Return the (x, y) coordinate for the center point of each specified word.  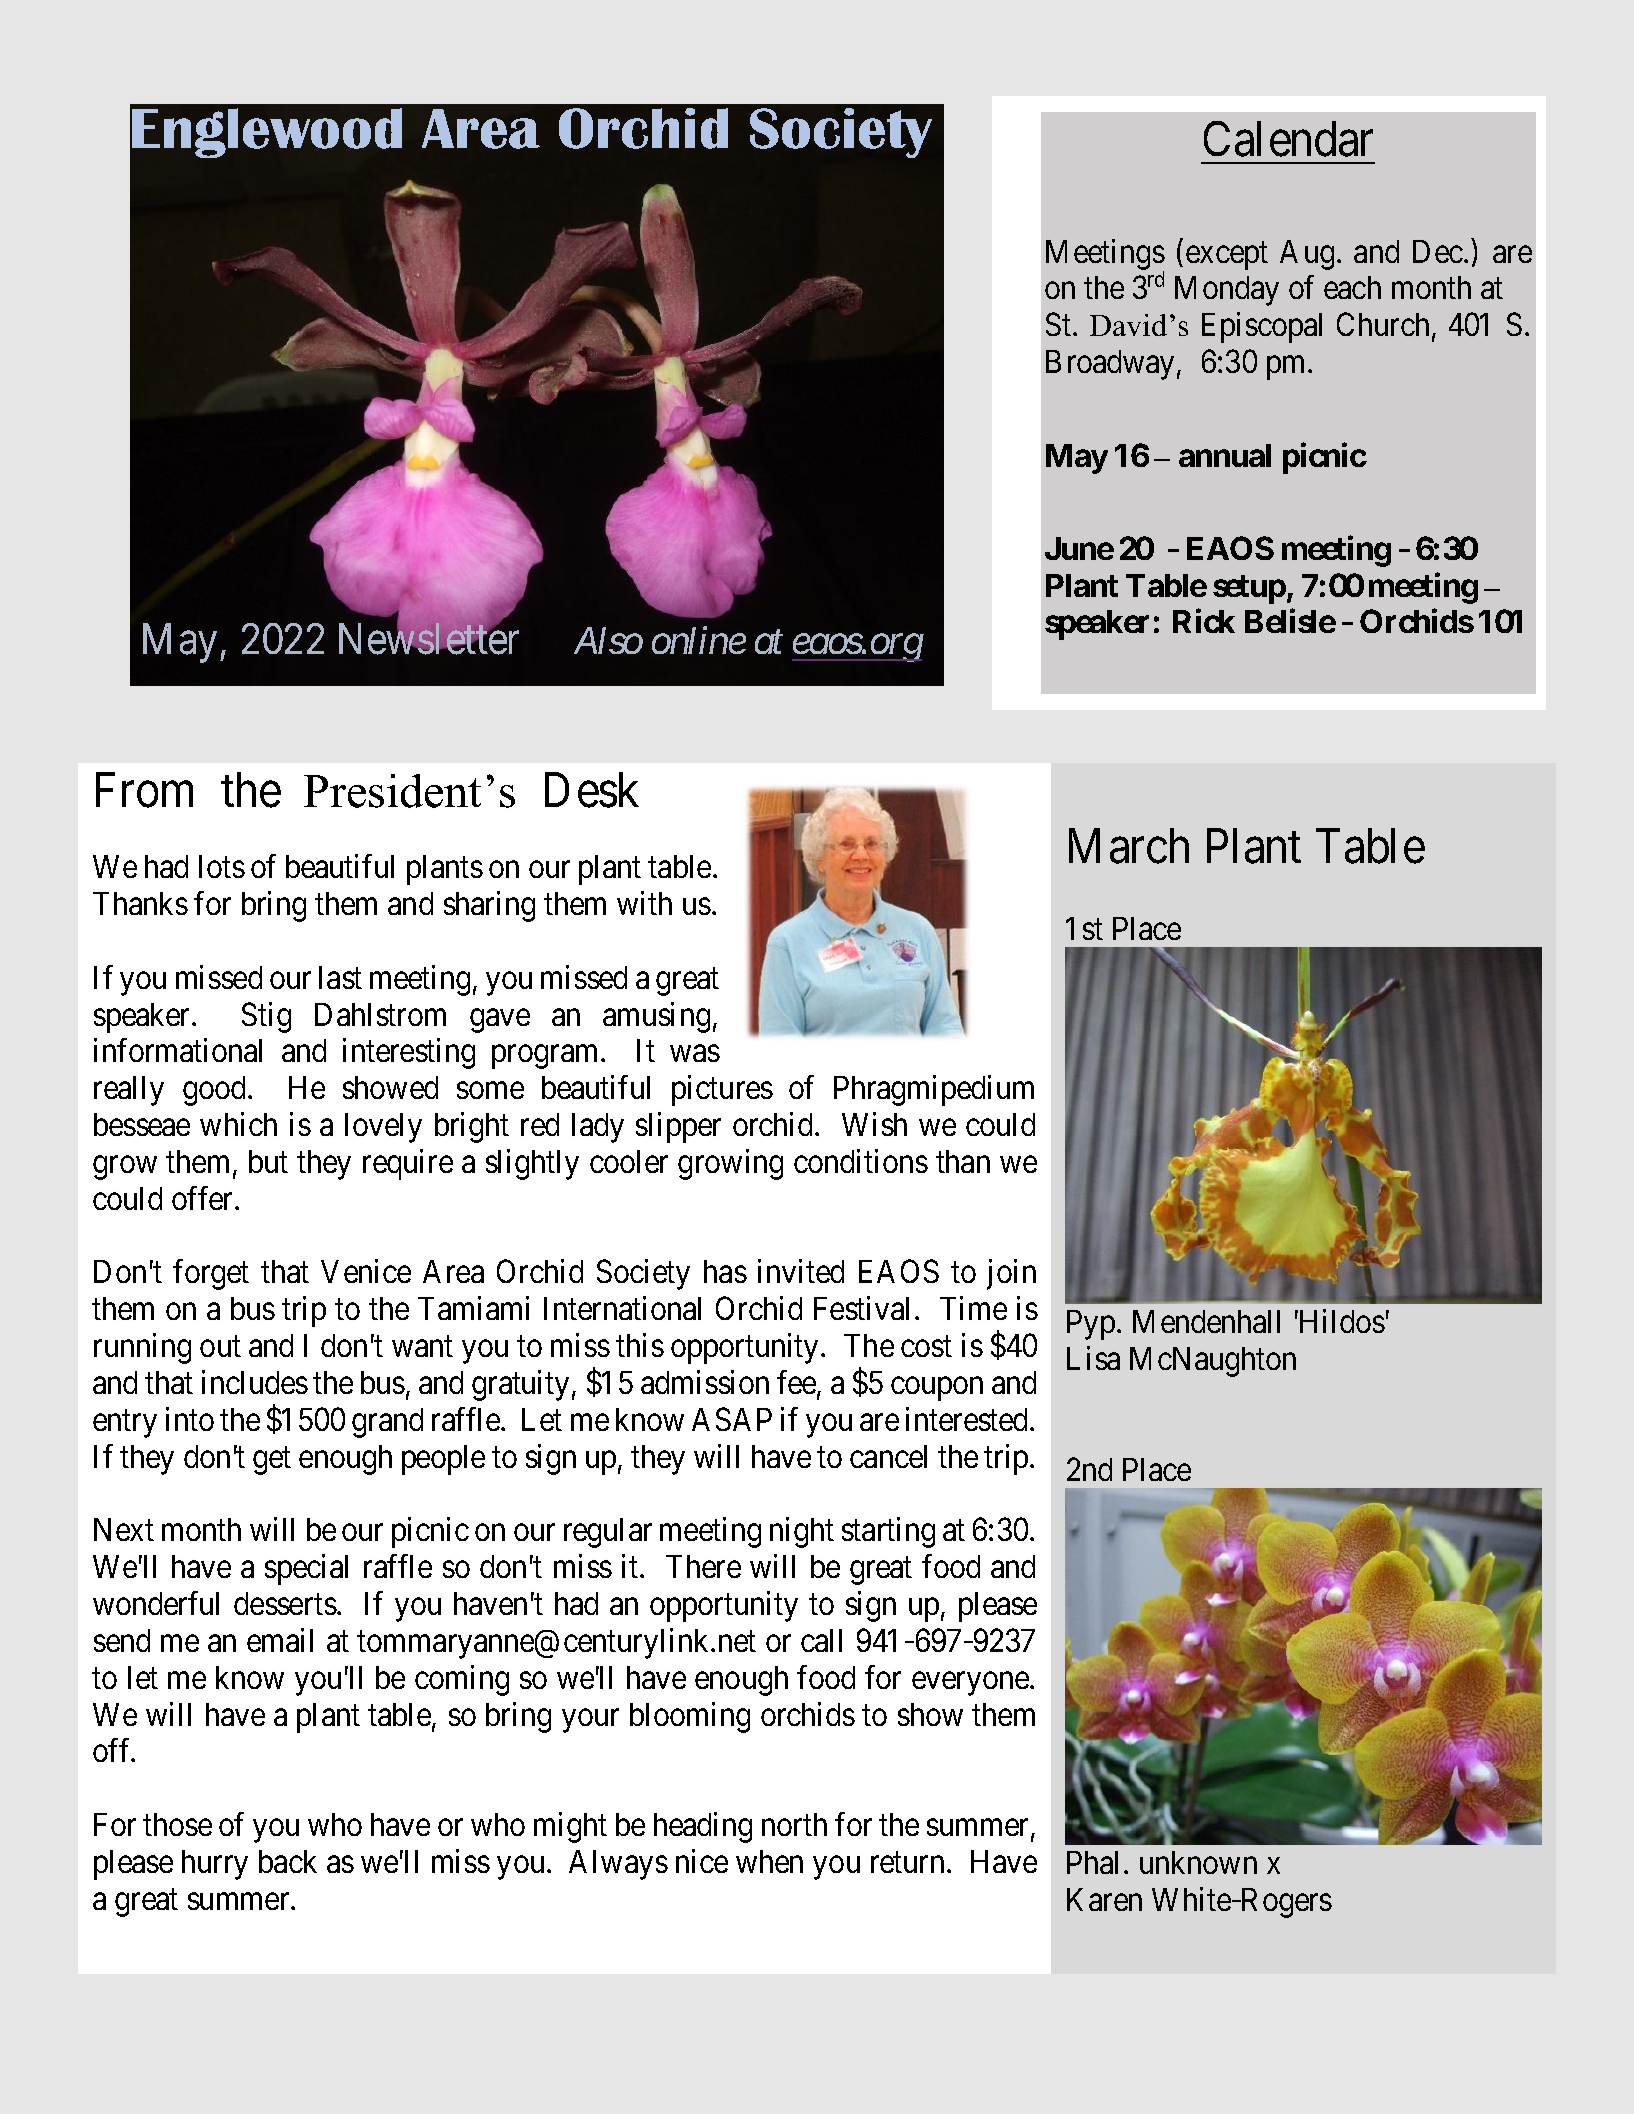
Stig (266, 1017)
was (695, 1054)
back (288, 1861)
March (1129, 846)
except (1227, 256)
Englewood (267, 133)
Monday (1227, 291)
